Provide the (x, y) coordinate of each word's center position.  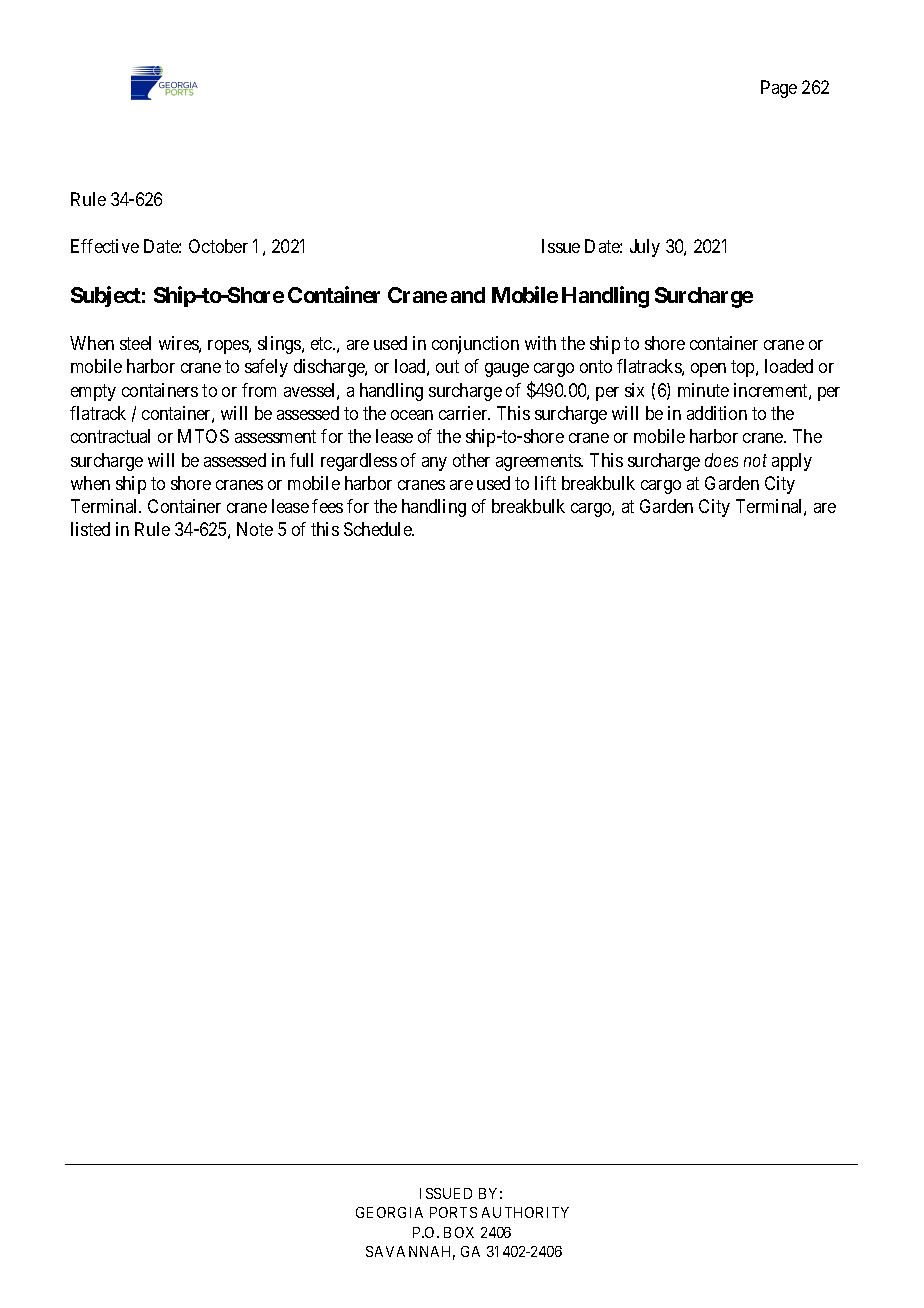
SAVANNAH (410, 1253)
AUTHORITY (525, 1212)
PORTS (453, 1212)
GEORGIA (389, 1212)
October (218, 246)
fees (327, 506)
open (708, 370)
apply (792, 462)
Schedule (378, 529)
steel (135, 343)
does (721, 460)
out (447, 367)
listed (90, 529)
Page (779, 89)
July (645, 248)
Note (255, 529)
